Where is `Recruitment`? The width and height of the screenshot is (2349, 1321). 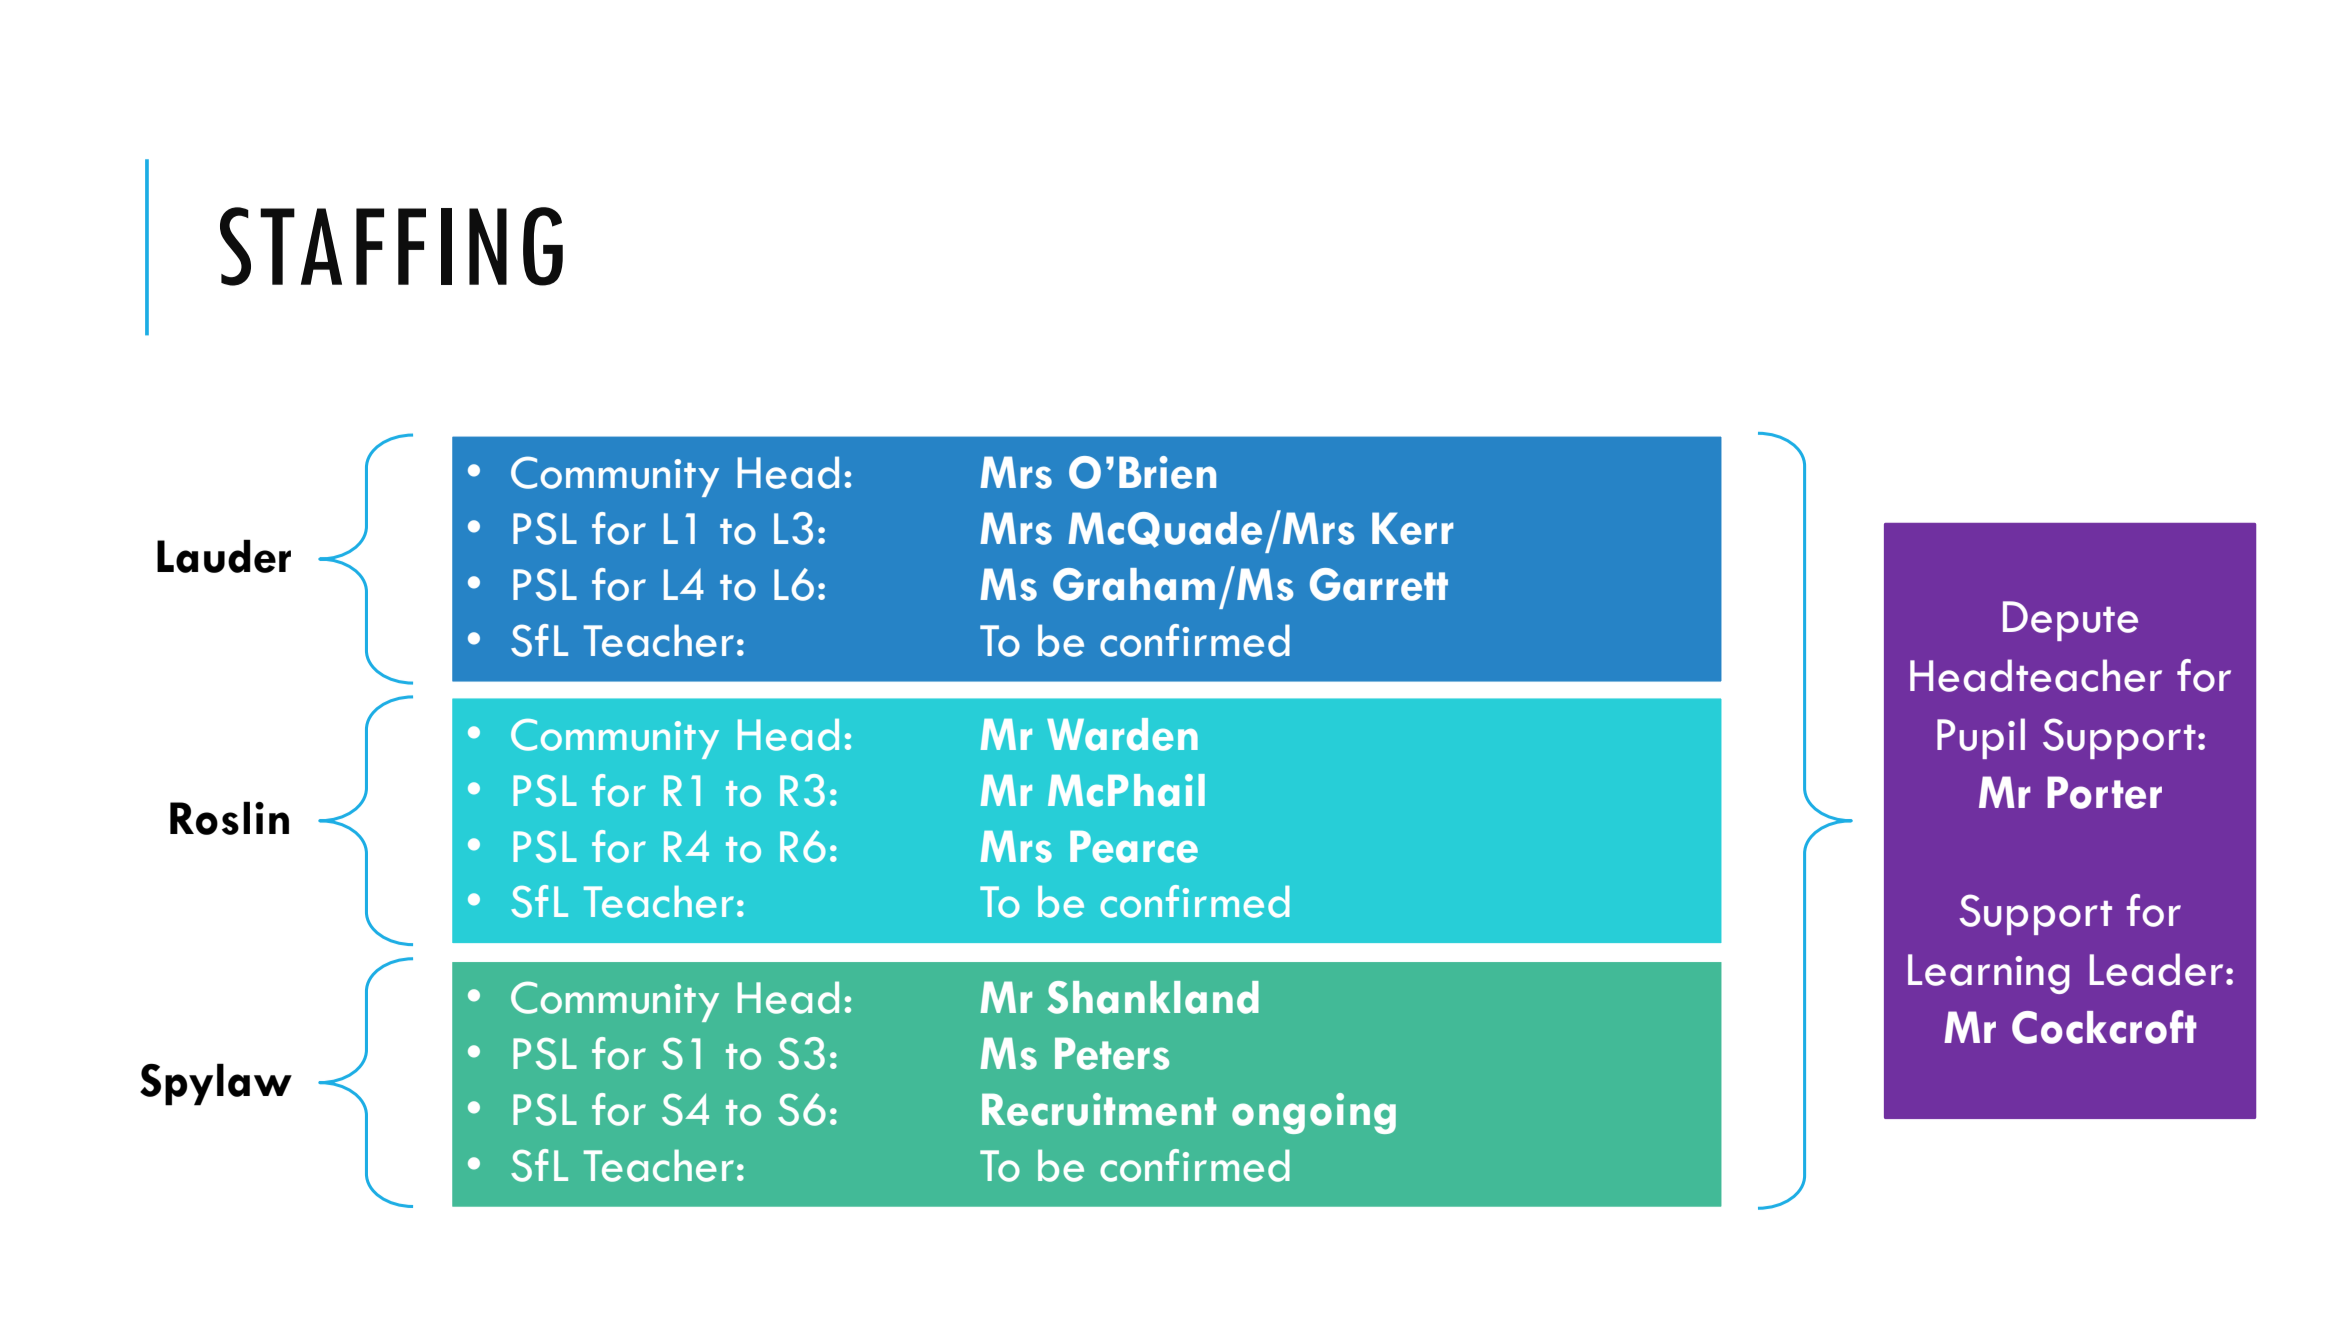
Recruitment is located at coordinates (1099, 1109).
